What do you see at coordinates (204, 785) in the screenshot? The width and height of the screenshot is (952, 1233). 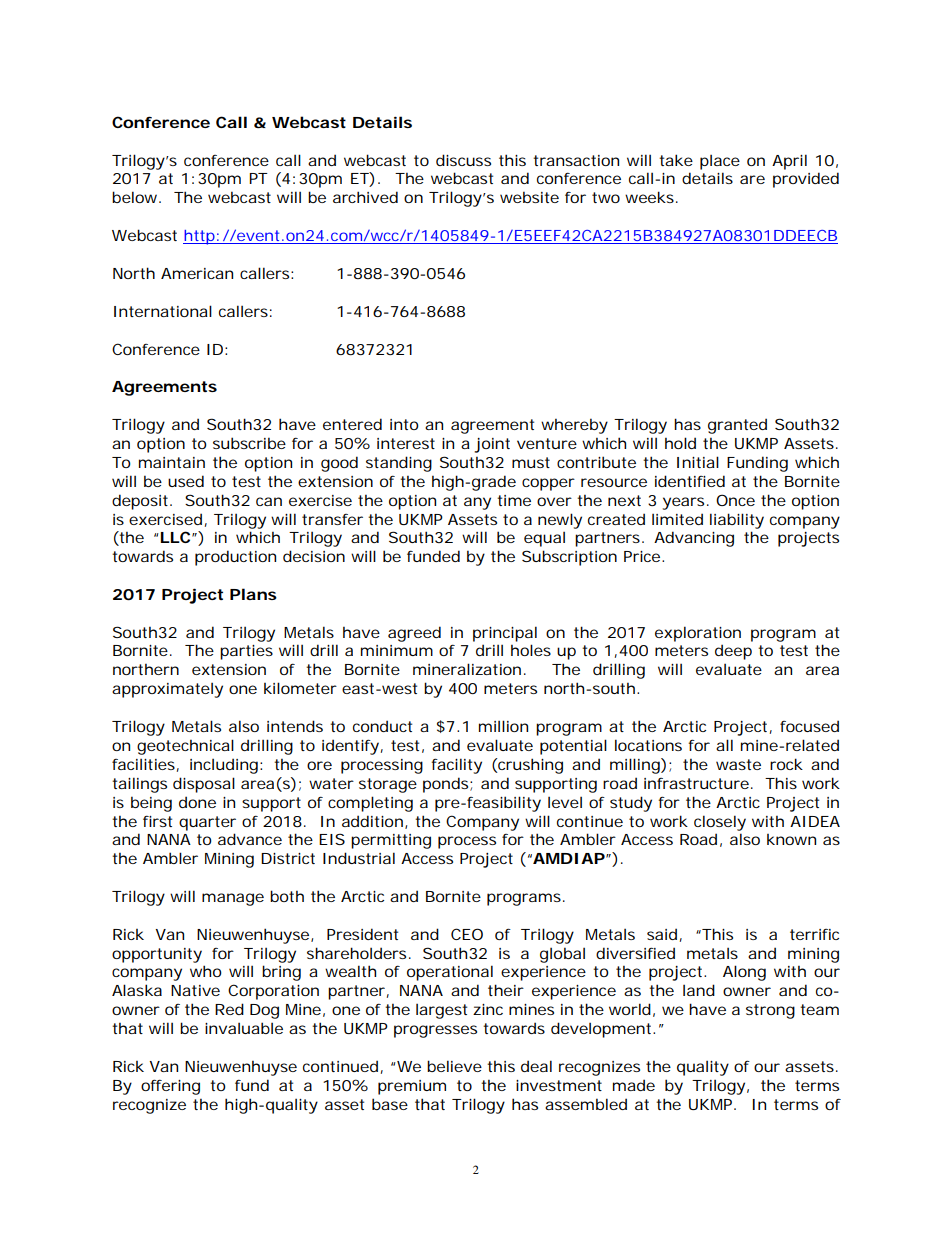 I see `disposal` at bounding box center [204, 785].
